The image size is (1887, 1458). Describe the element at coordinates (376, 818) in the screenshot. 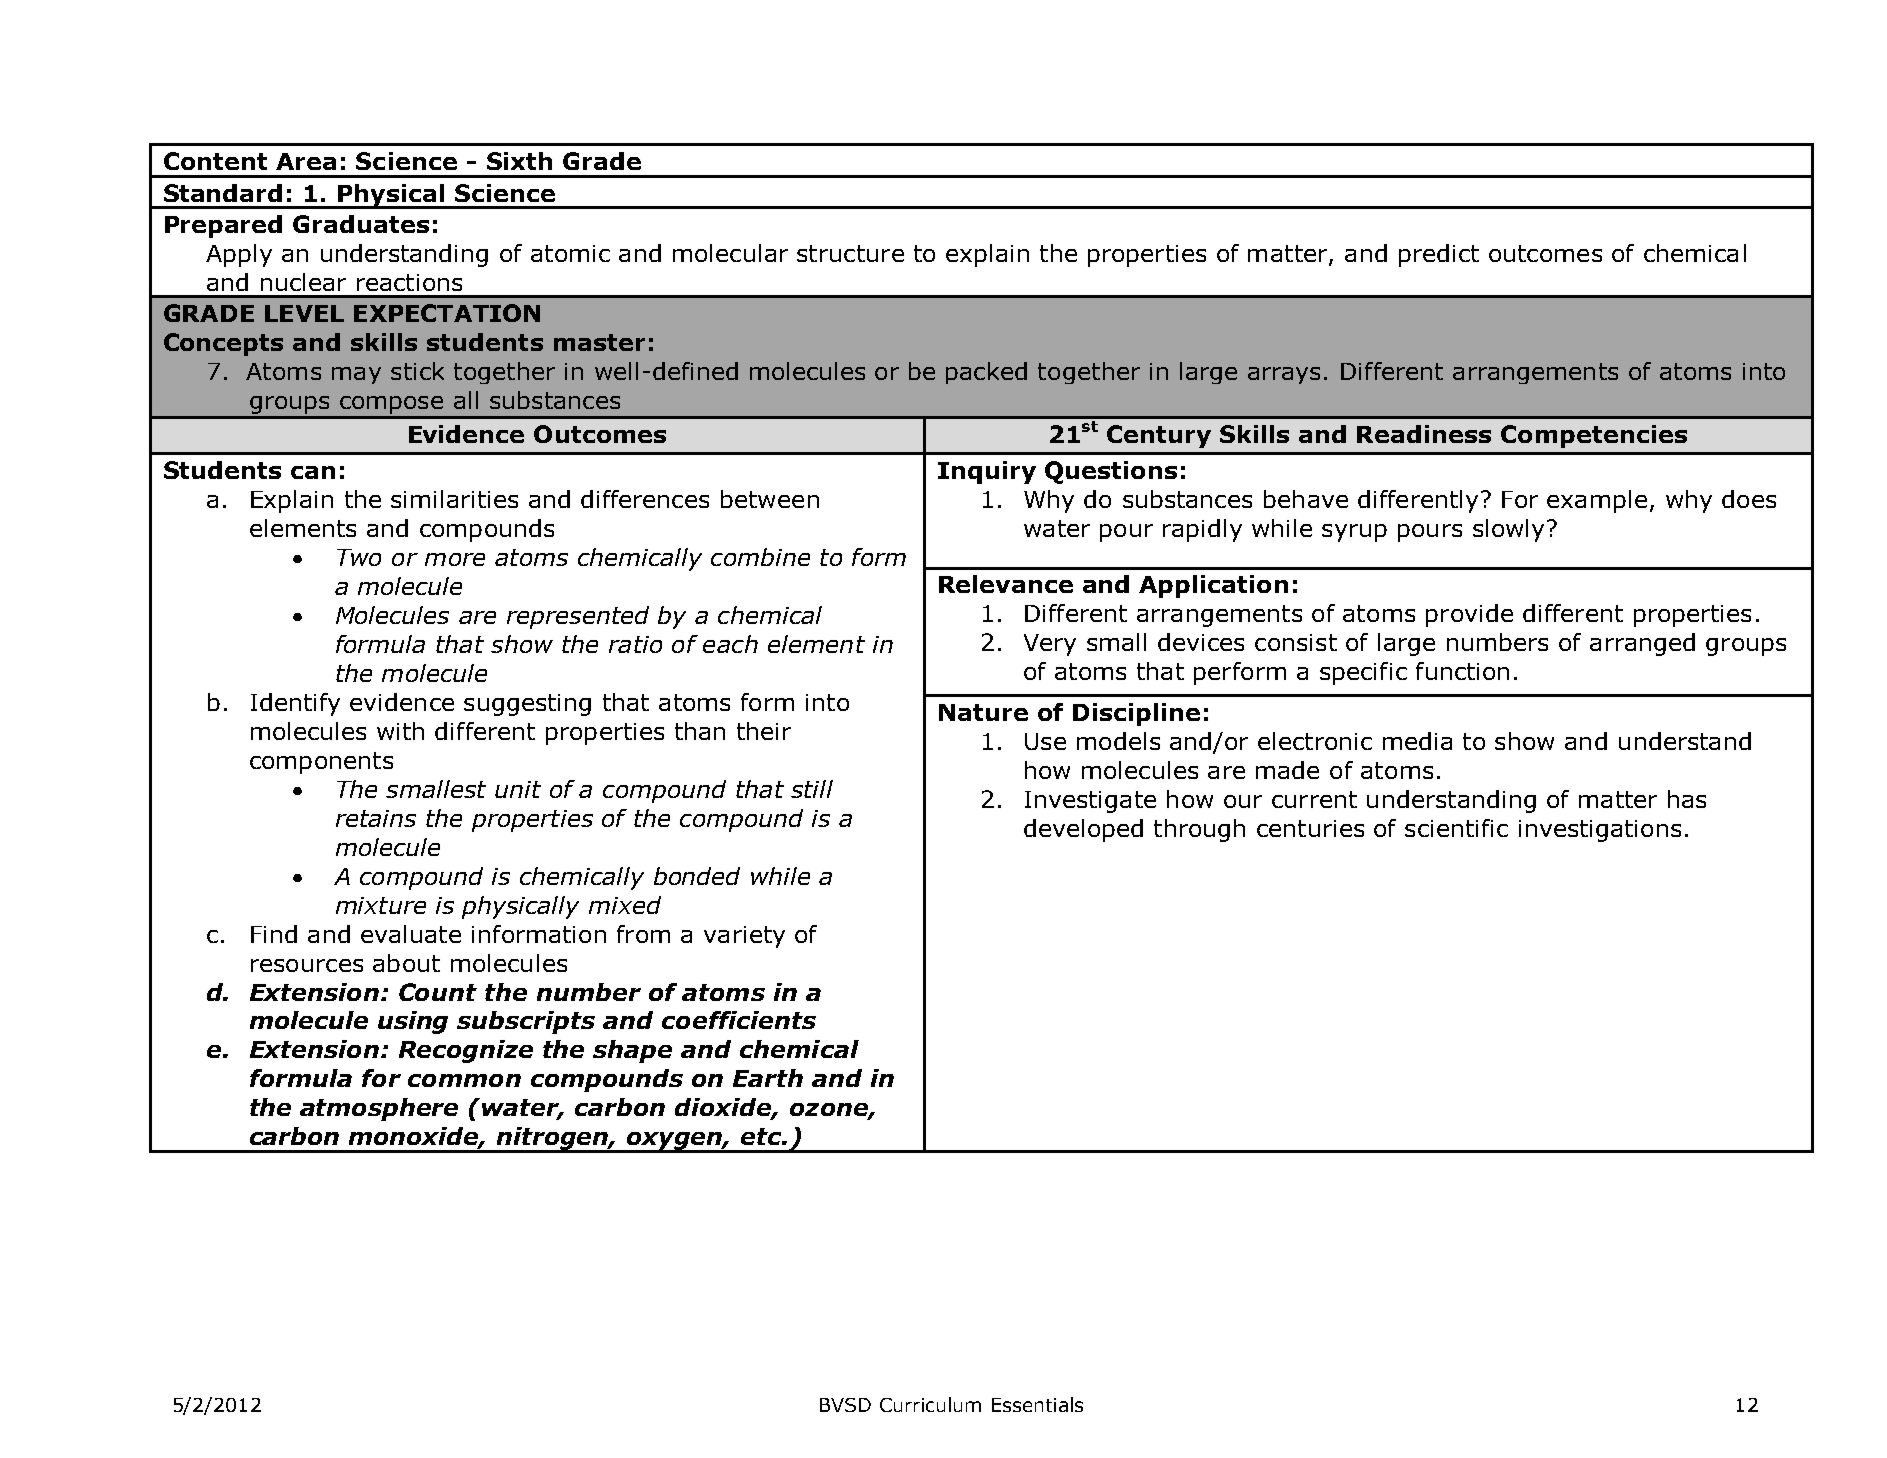

I see `retains` at that location.
